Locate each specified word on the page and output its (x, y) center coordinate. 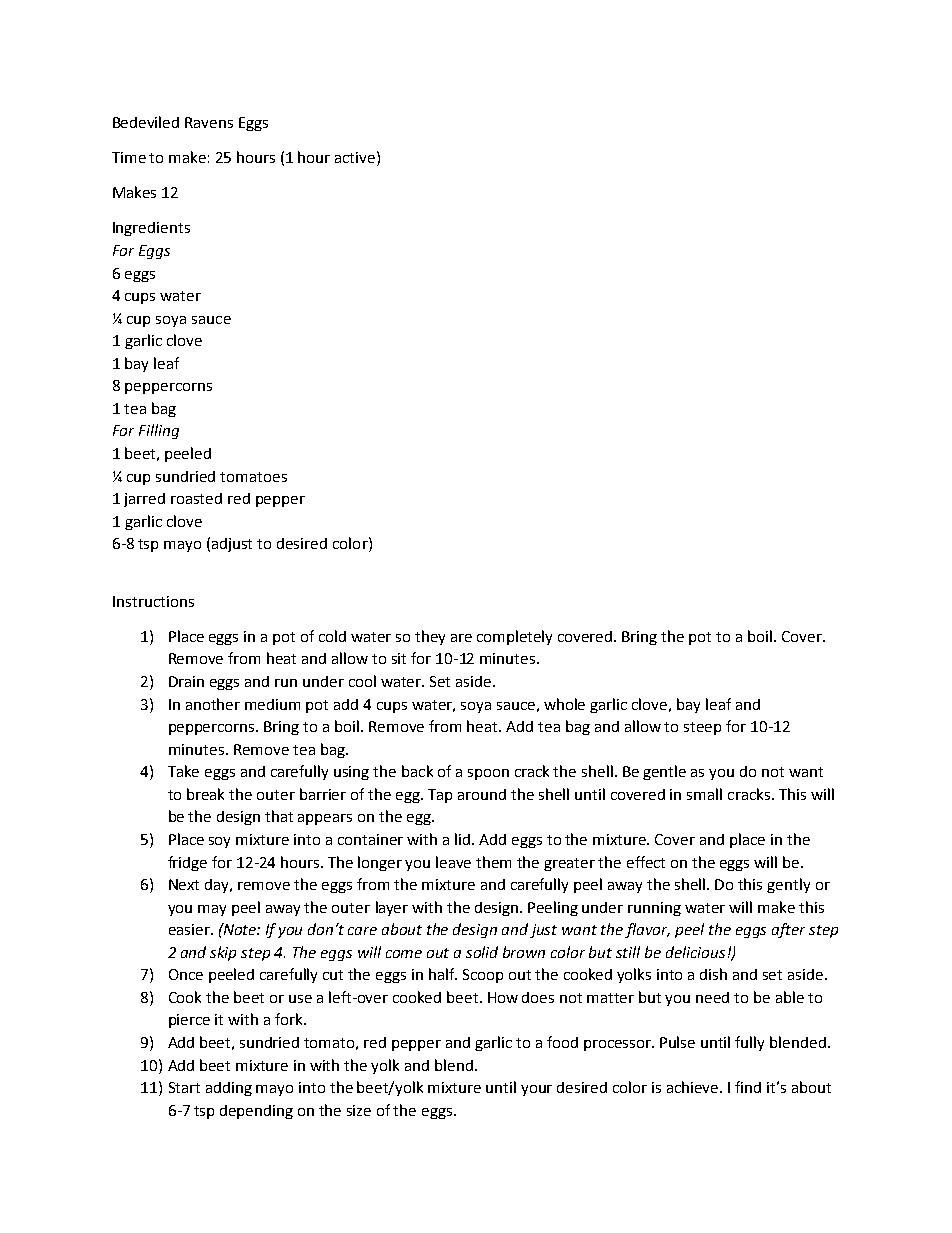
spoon (488, 774)
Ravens (209, 122)
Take (183, 771)
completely (514, 637)
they (430, 637)
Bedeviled (146, 122)
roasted (196, 498)
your (536, 1090)
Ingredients (151, 229)
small (704, 794)
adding (229, 1089)
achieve (694, 1087)
